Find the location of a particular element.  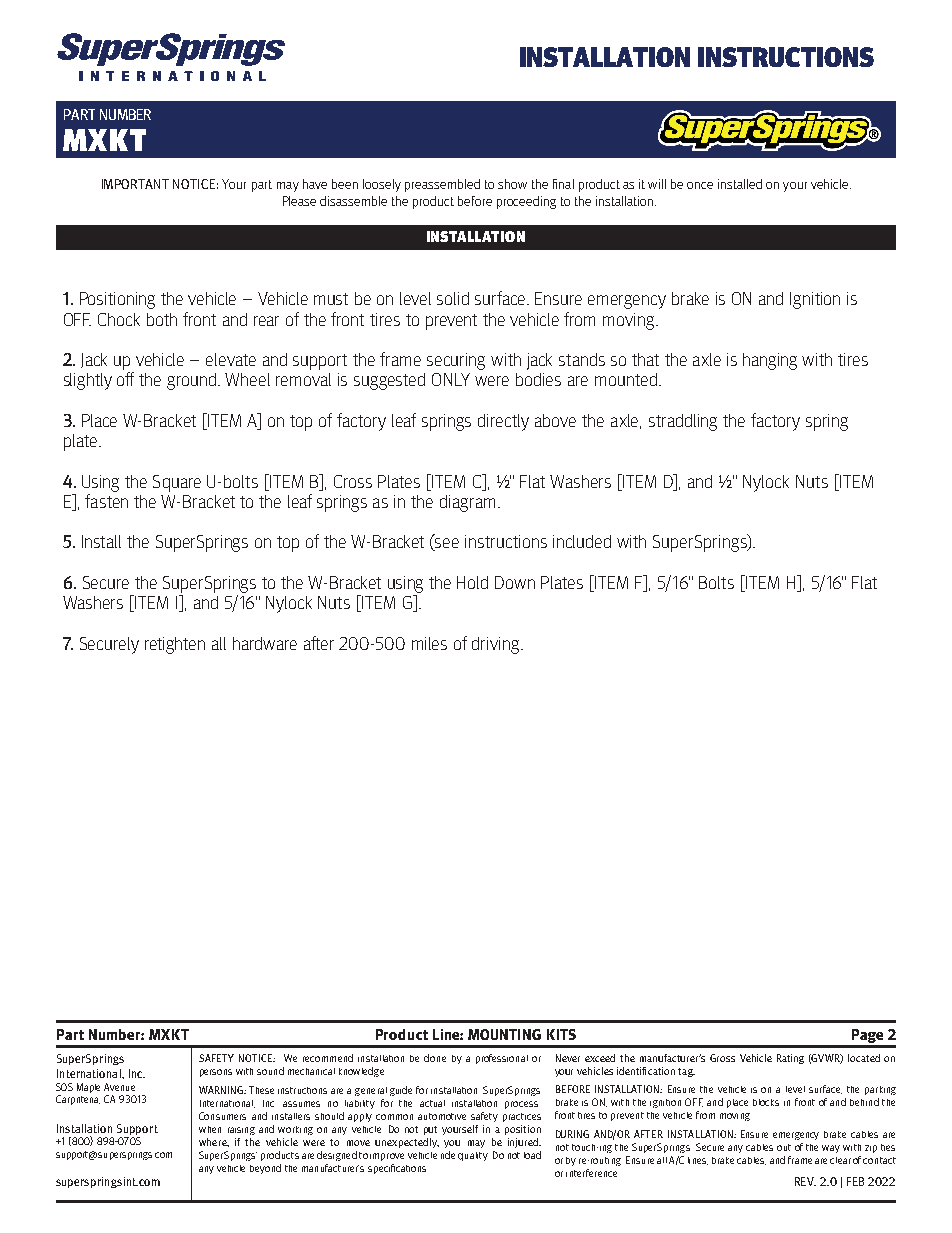

diagram is located at coordinates (467, 503).
